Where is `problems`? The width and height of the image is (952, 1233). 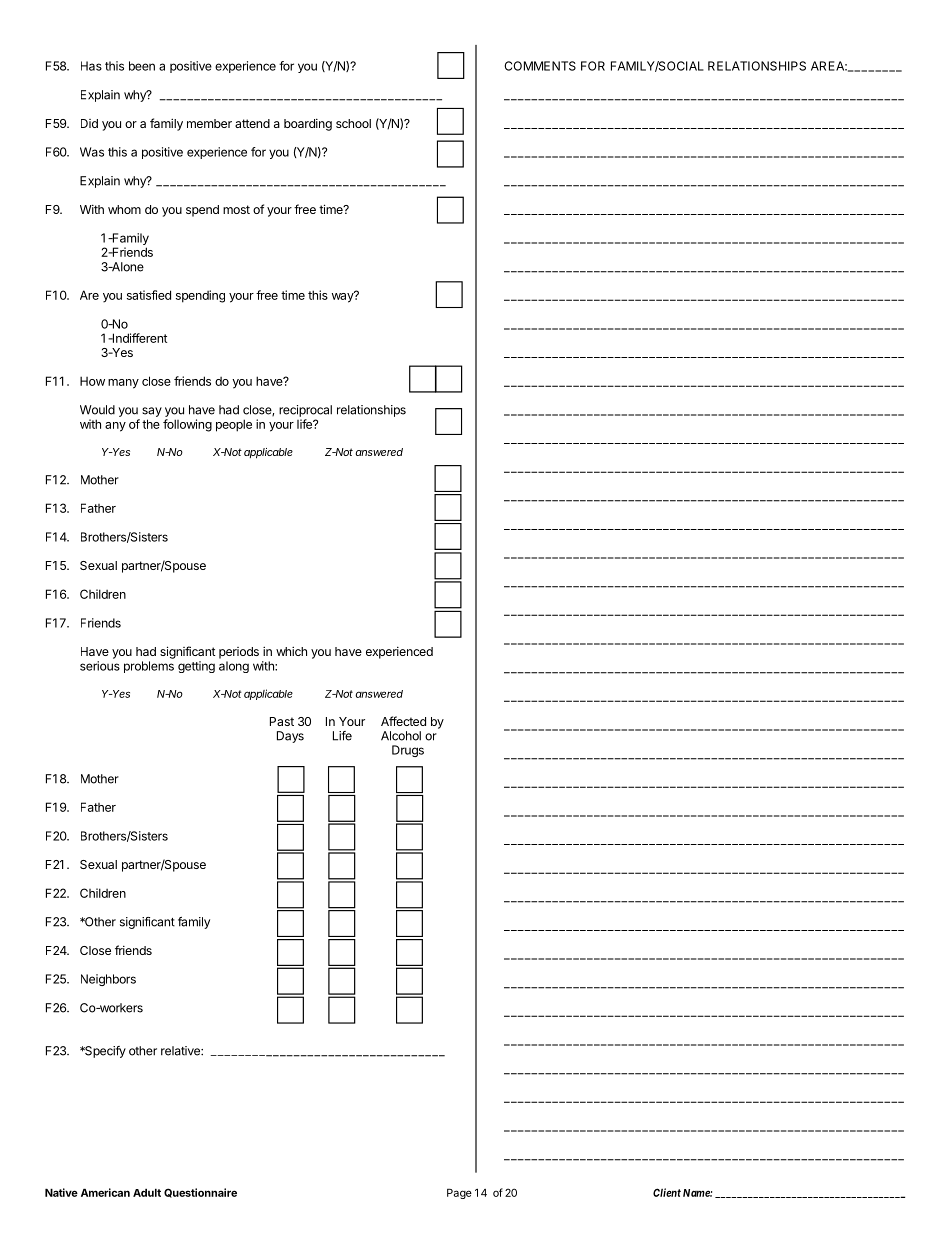
problems is located at coordinates (149, 667).
